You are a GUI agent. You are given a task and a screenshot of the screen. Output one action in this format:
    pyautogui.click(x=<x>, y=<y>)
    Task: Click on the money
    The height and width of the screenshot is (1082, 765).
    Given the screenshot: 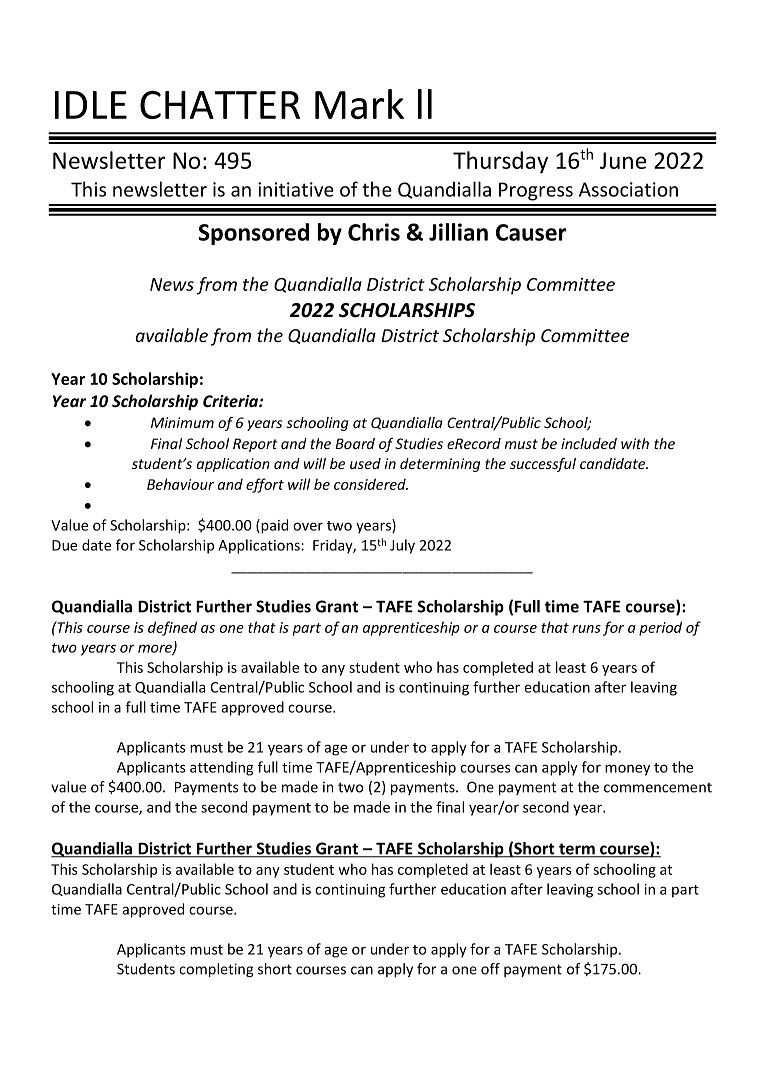 What is the action you would take?
    pyautogui.click(x=627, y=770)
